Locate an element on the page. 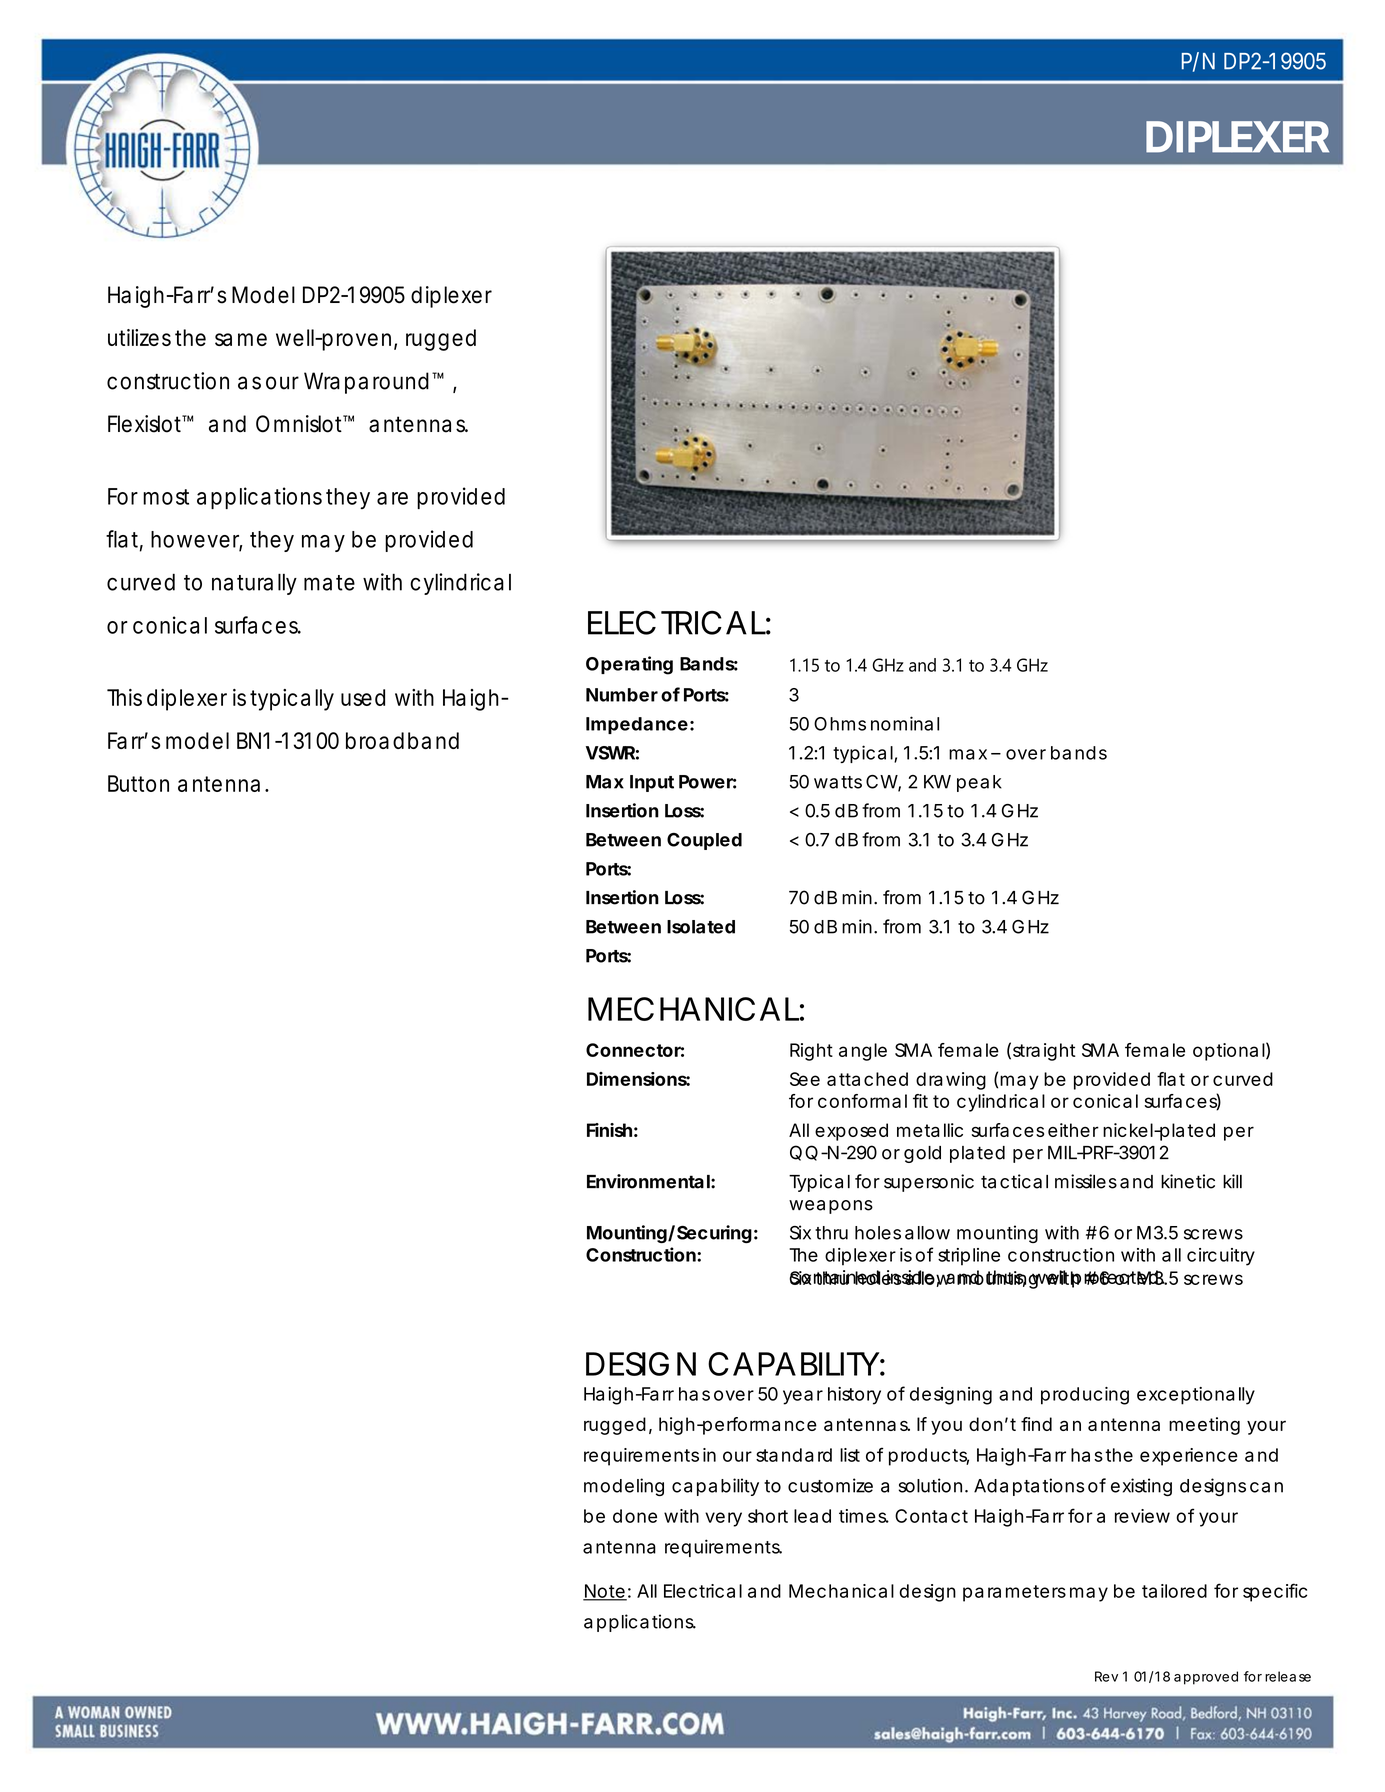 The image size is (1385, 1792). conformal is located at coordinates (862, 1101).
